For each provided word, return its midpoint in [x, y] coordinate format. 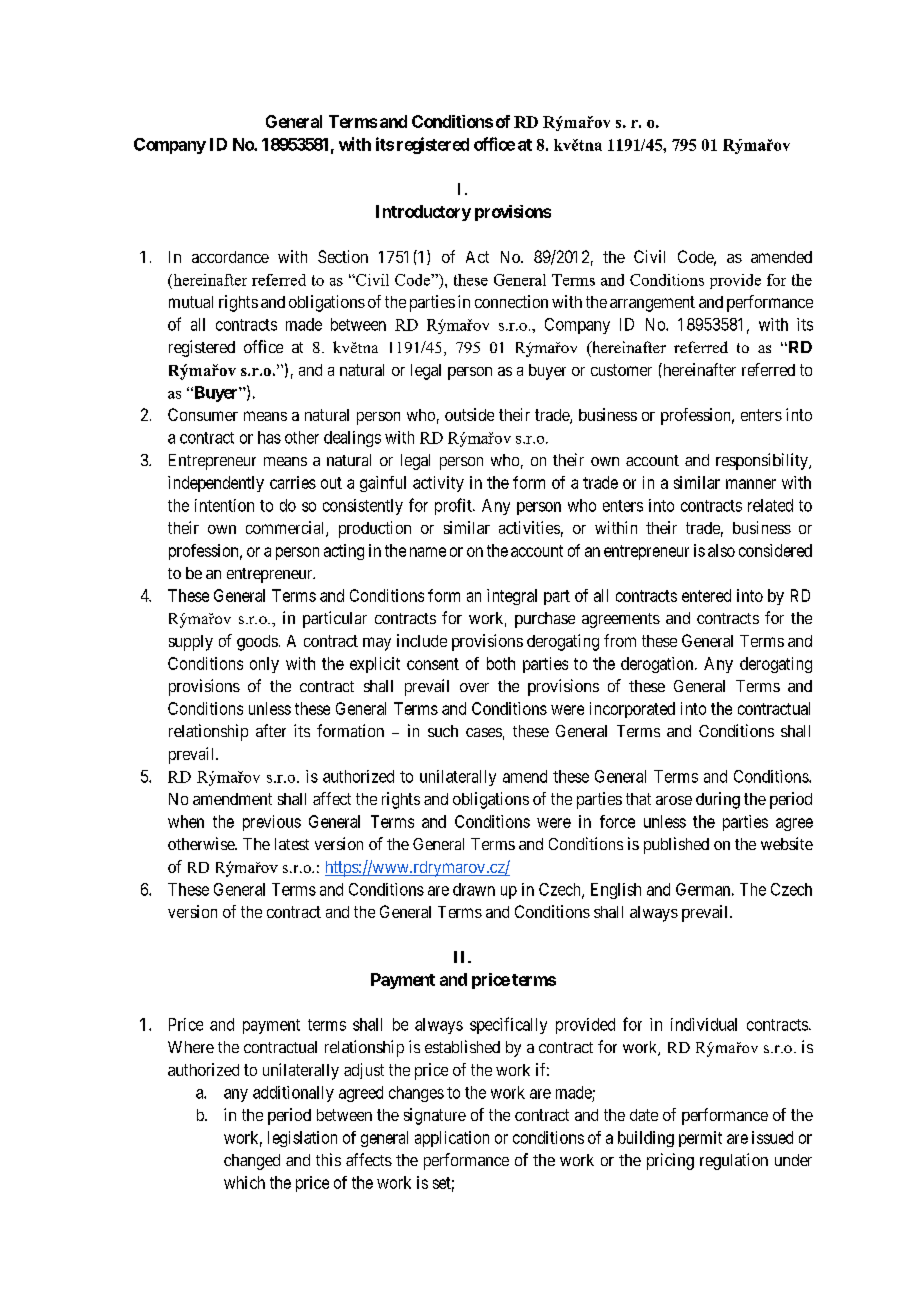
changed [252, 1162]
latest [292, 844]
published [676, 845]
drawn [474, 889]
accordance [230, 257]
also [721, 550]
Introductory [423, 213]
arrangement [652, 304]
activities [529, 527]
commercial [286, 529]
